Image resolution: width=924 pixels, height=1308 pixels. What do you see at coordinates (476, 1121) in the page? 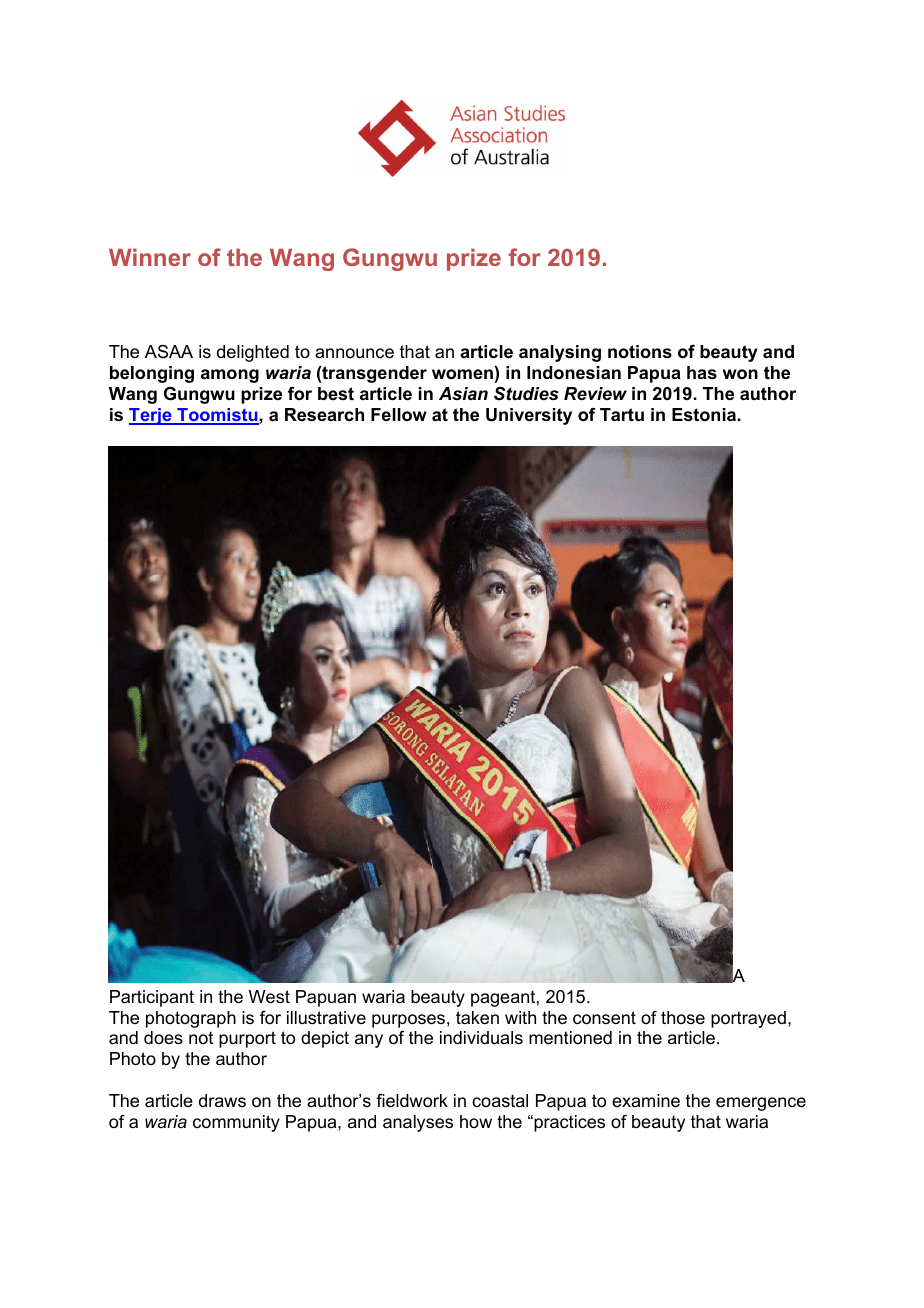
I see `how` at bounding box center [476, 1121].
